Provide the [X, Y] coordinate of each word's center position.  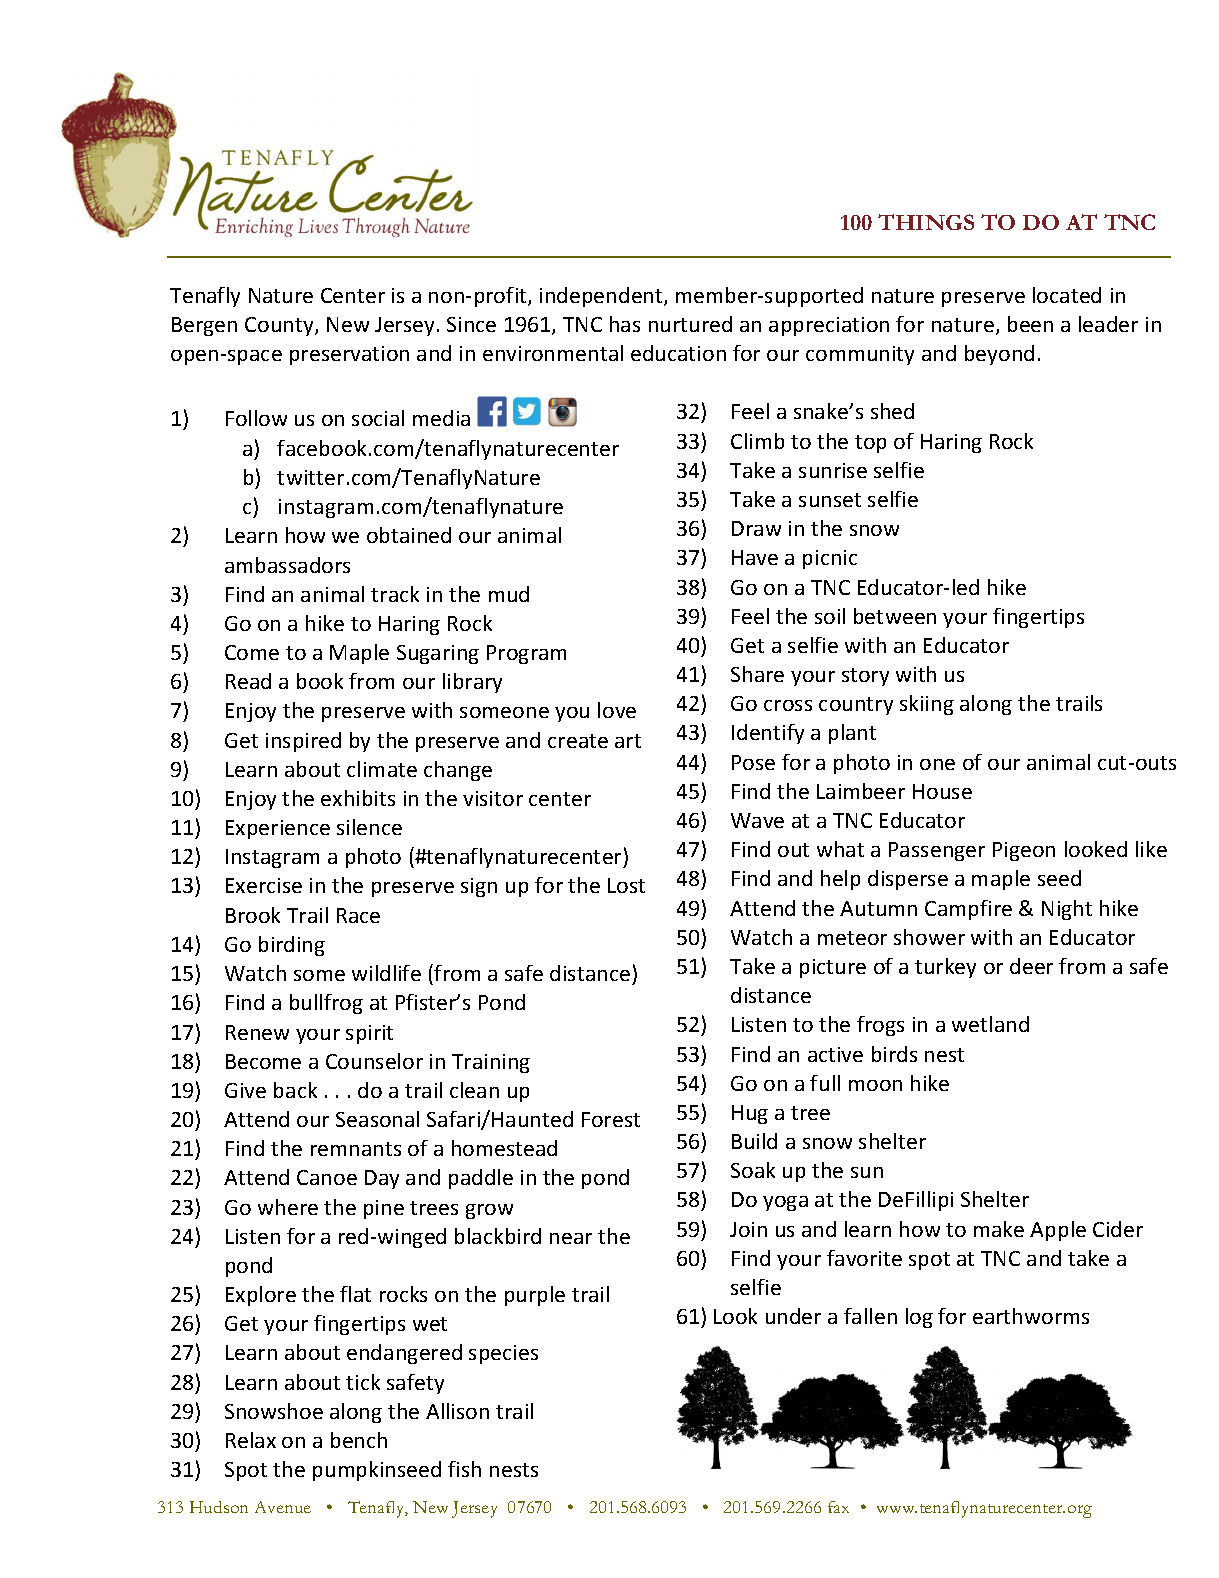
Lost [626, 885]
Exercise [264, 885]
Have [755, 557]
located [1067, 295]
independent [602, 297]
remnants [356, 1149]
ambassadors [287, 565]
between [895, 616]
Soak [753, 1170]
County [280, 326]
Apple [1058, 1231]
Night [1067, 910]
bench [359, 1440]
